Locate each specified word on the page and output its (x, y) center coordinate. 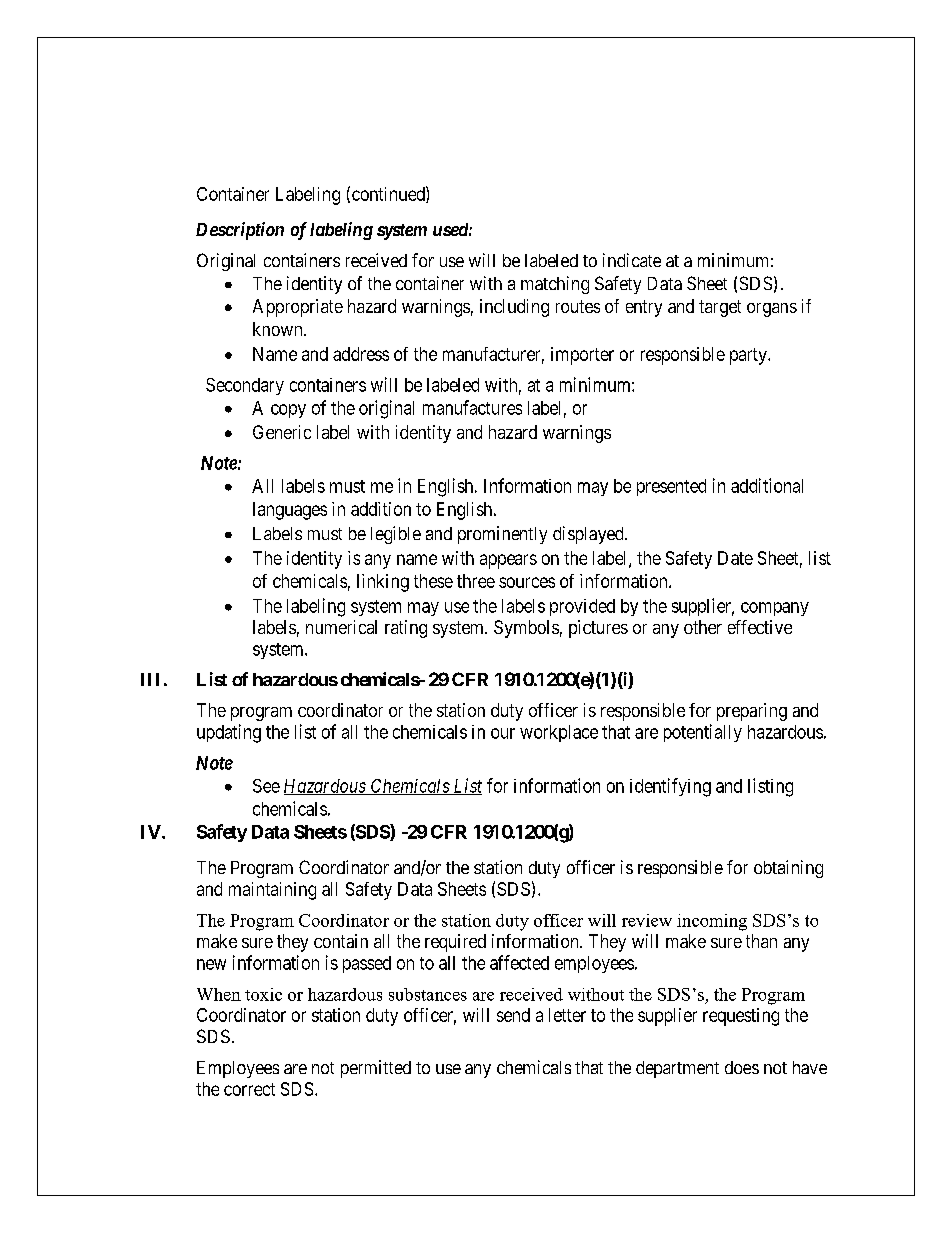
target (720, 308)
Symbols (526, 629)
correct (249, 1089)
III (150, 679)
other (703, 627)
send (513, 1015)
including (514, 308)
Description (240, 231)
